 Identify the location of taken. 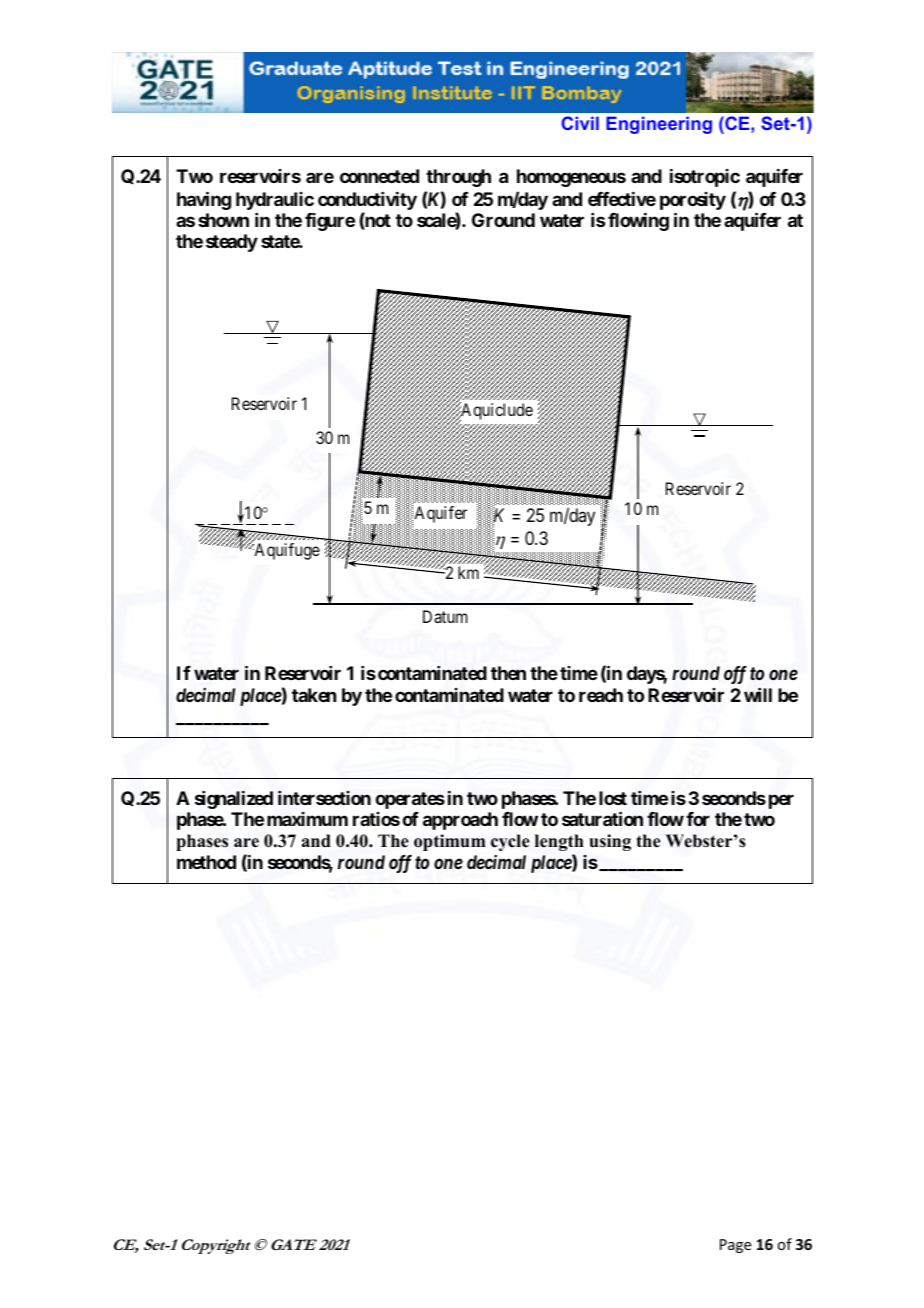
(314, 695).
